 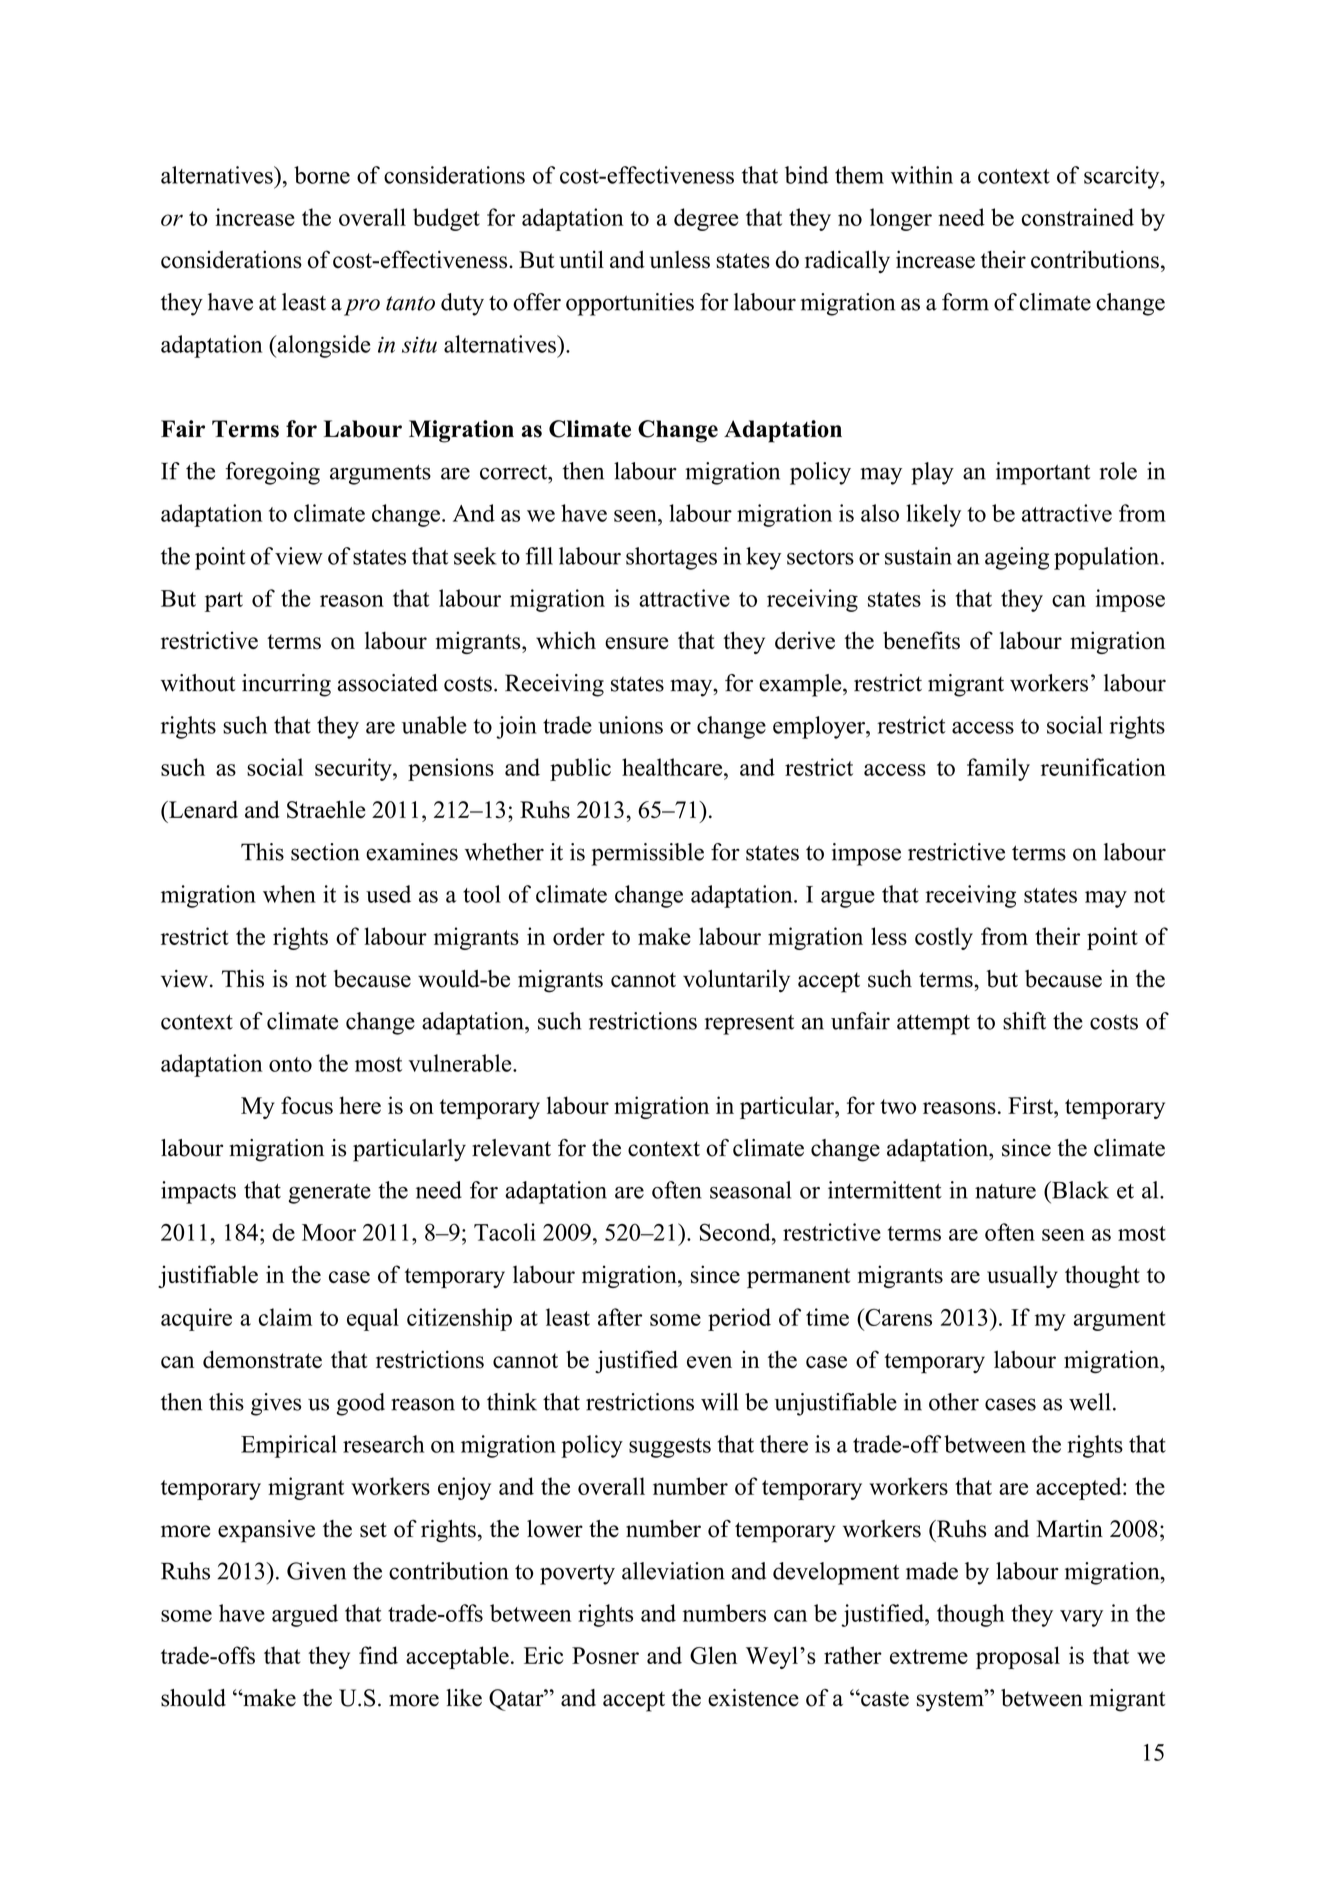 What do you see at coordinates (378, 1655) in the page?
I see `find` at bounding box center [378, 1655].
